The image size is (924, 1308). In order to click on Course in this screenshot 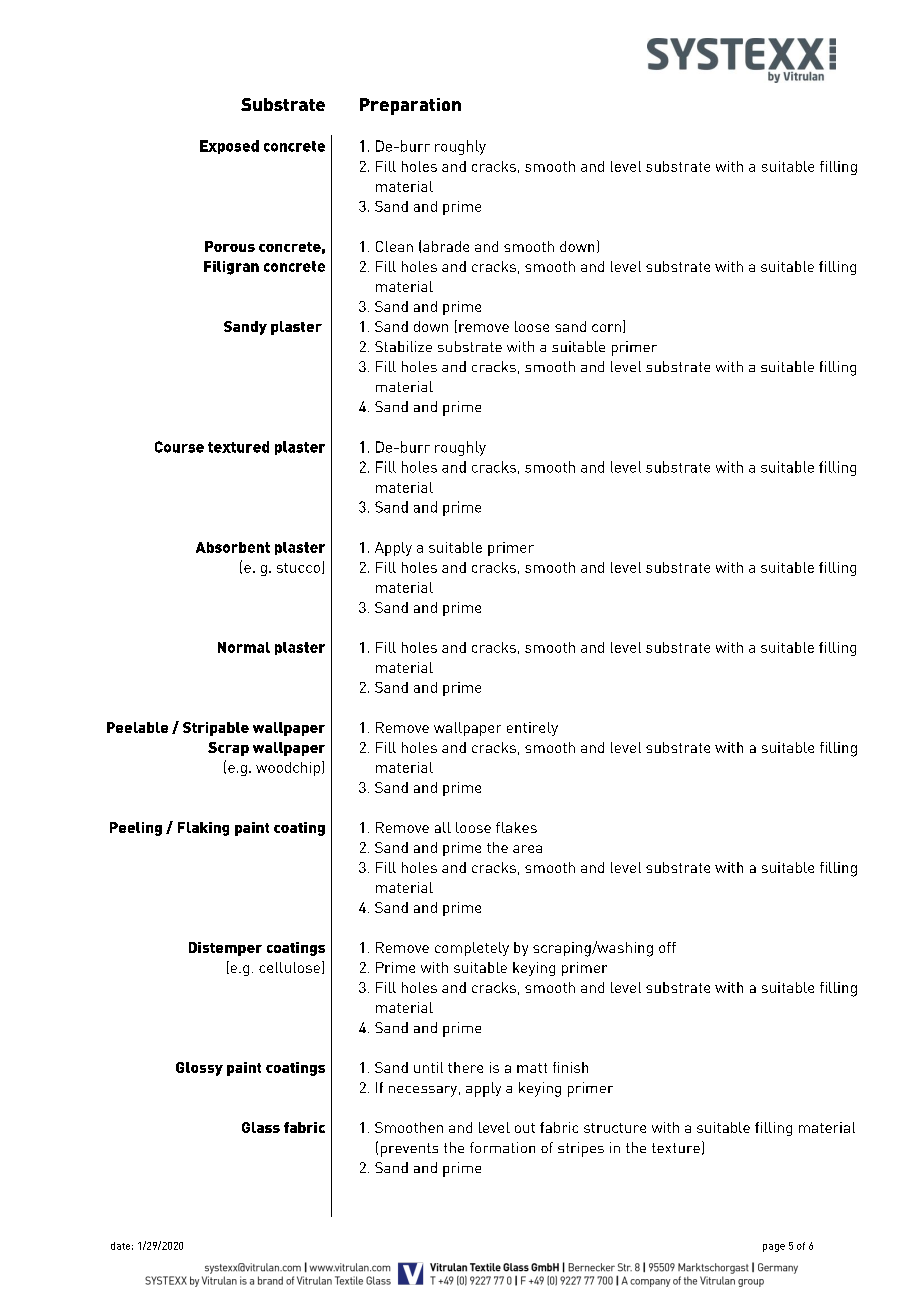, I will do `click(179, 447)`.
